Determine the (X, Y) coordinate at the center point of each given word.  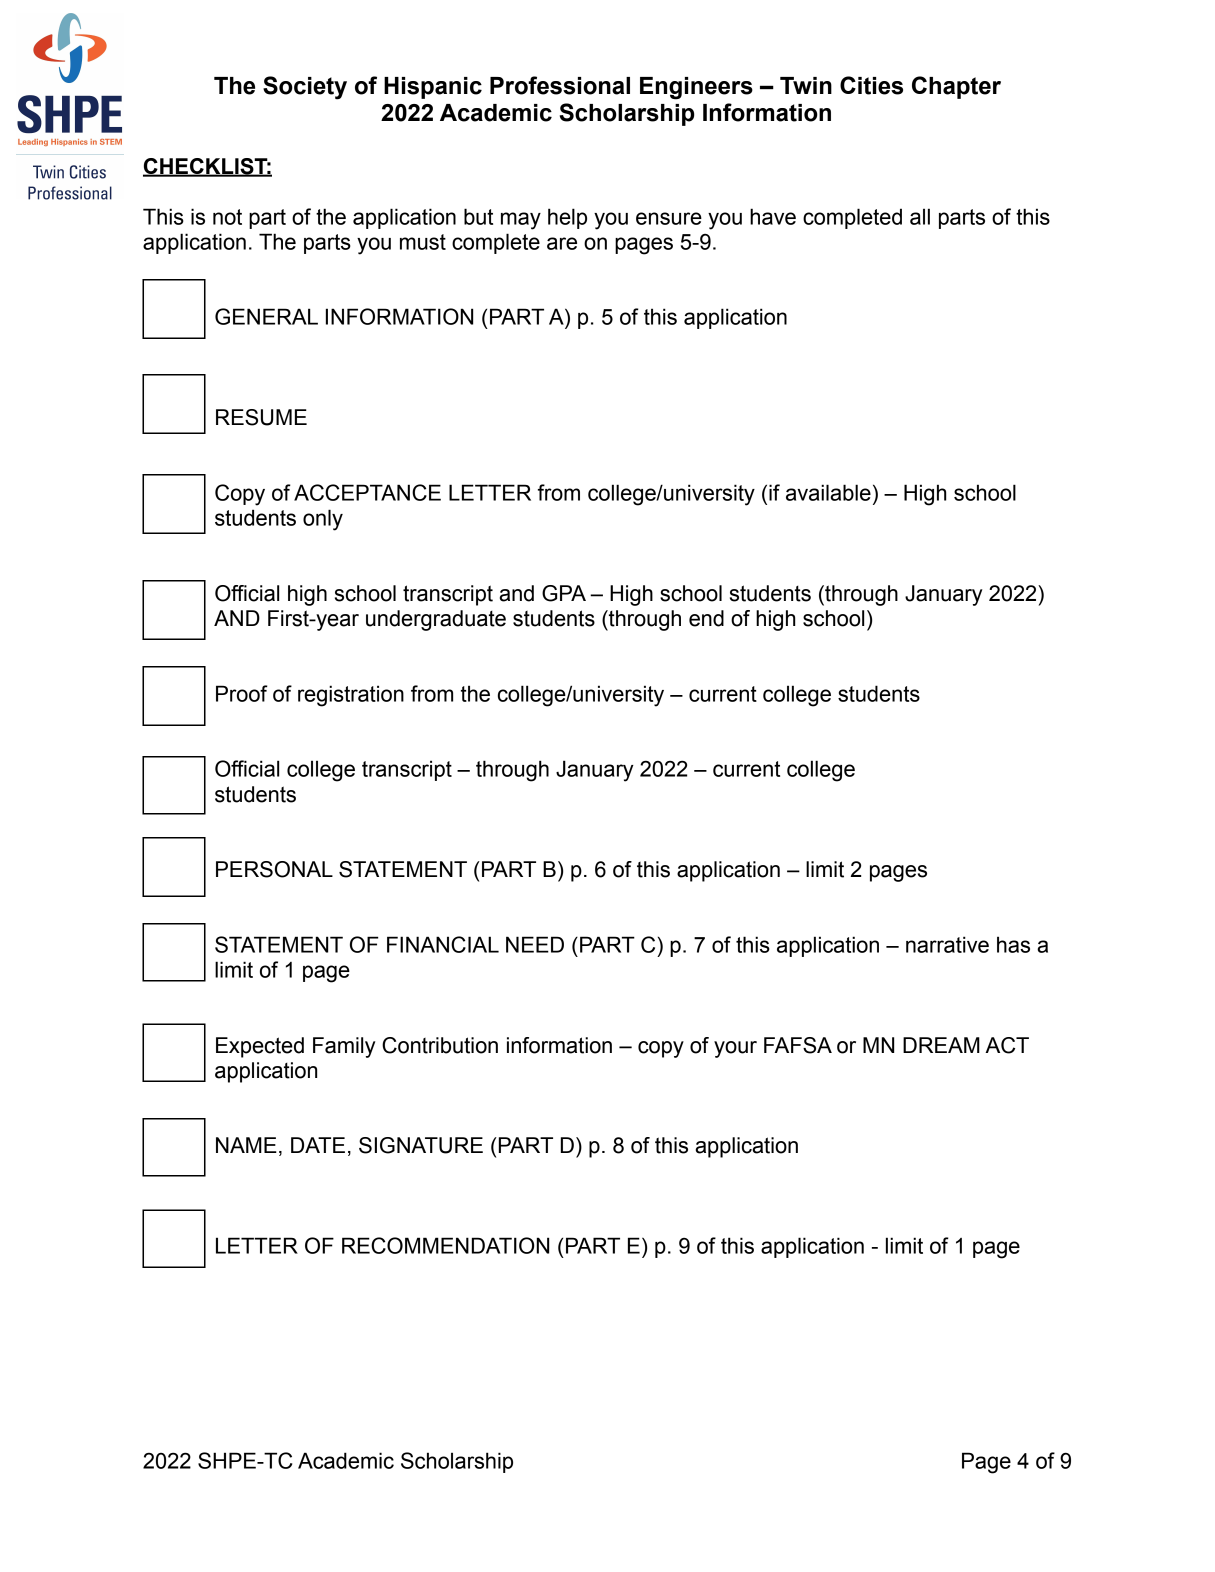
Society (305, 88)
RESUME (261, 417)
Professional (560, 85)
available (828, 492)
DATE (318, 1145)
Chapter (956, 87)
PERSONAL (274, 869)
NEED (535, 944)
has (1013, 944)
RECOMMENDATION (445, 1245)
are (562, 243)
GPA (564, 593)
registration (351, 696)
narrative (947, 944)
